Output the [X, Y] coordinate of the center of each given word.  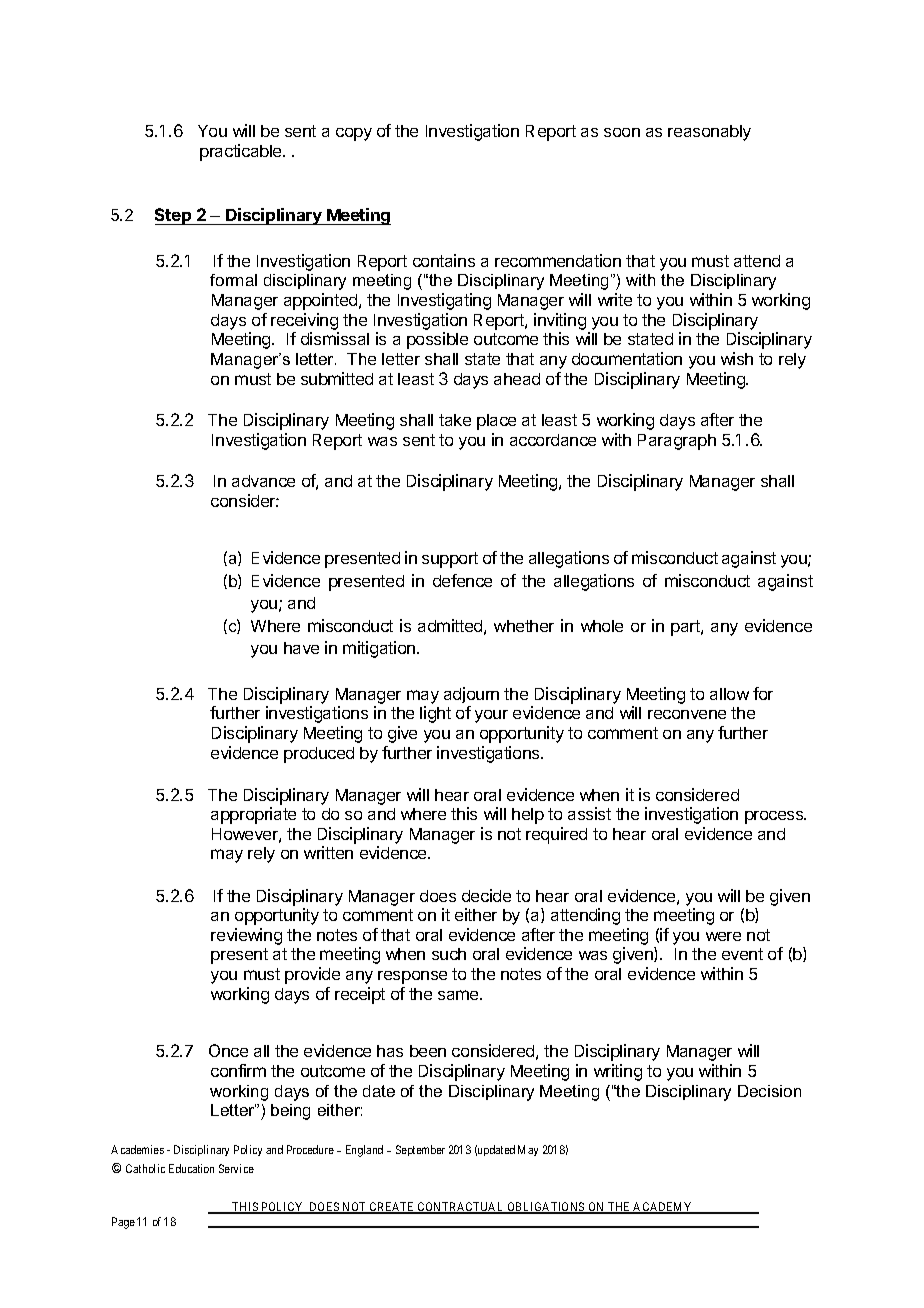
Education [191, 1168]
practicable [242, 152]
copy [354, 134]
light [435, 714]
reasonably [709, 133]
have [301, 648]
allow [729, 694]
